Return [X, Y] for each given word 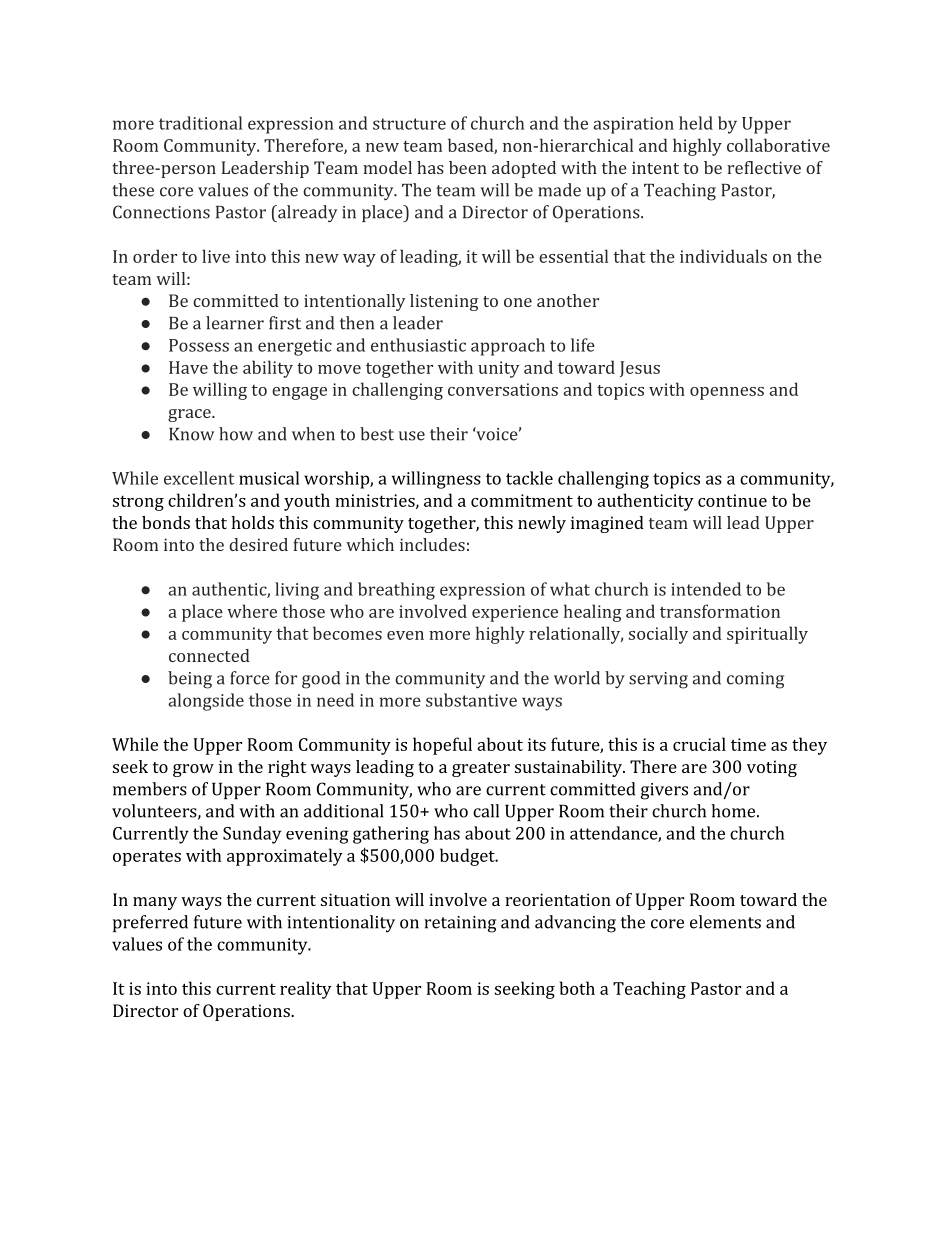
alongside [206, 702]
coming [755, 680]
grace [190, 415]
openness [727, 393]
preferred [150, 923]
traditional [200, 123]
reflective [764, 167]
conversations [503, 389]
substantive [471, 700]
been [468, 167]
